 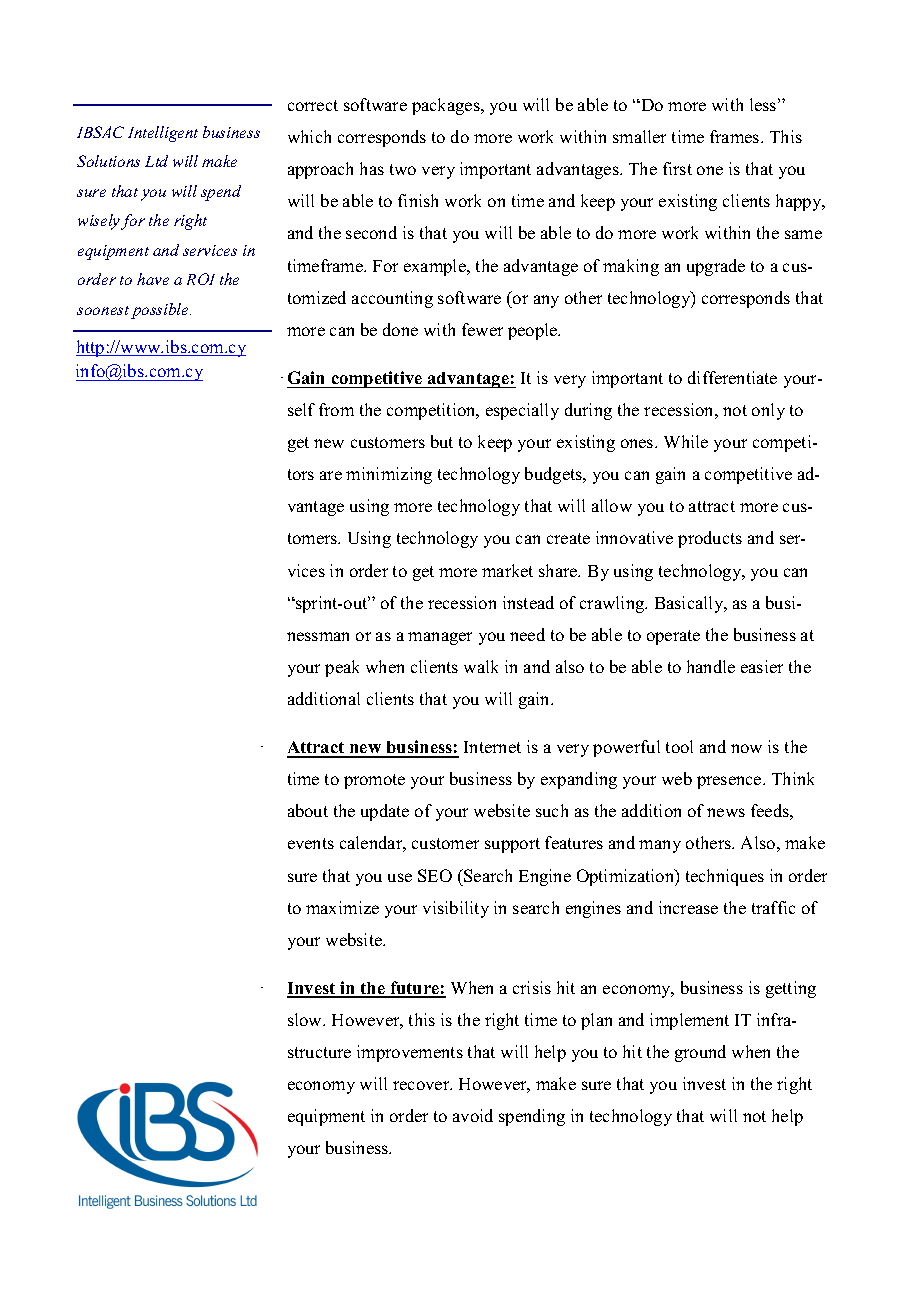 What do you see at coordinates (725, 877) in the image?
I see `techniques` at bounding box center [725, 877].
